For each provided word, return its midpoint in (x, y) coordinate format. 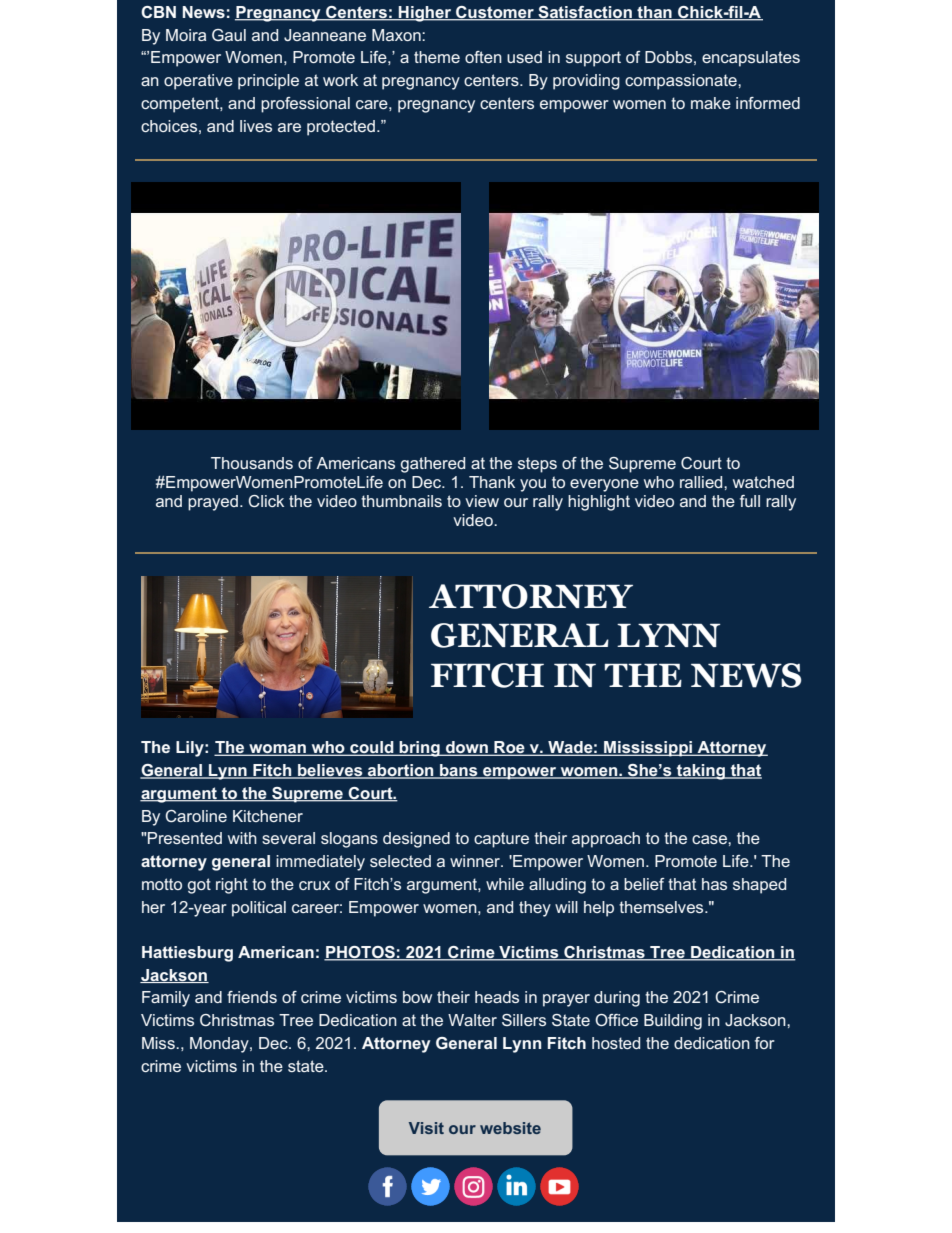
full (750, 501)
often (483, 57)
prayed (213, 503)
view (482, 501)
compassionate (682, 82)
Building (673, 1022)
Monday (220, 1045)
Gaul (229, 35)
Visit (426, 1128)
